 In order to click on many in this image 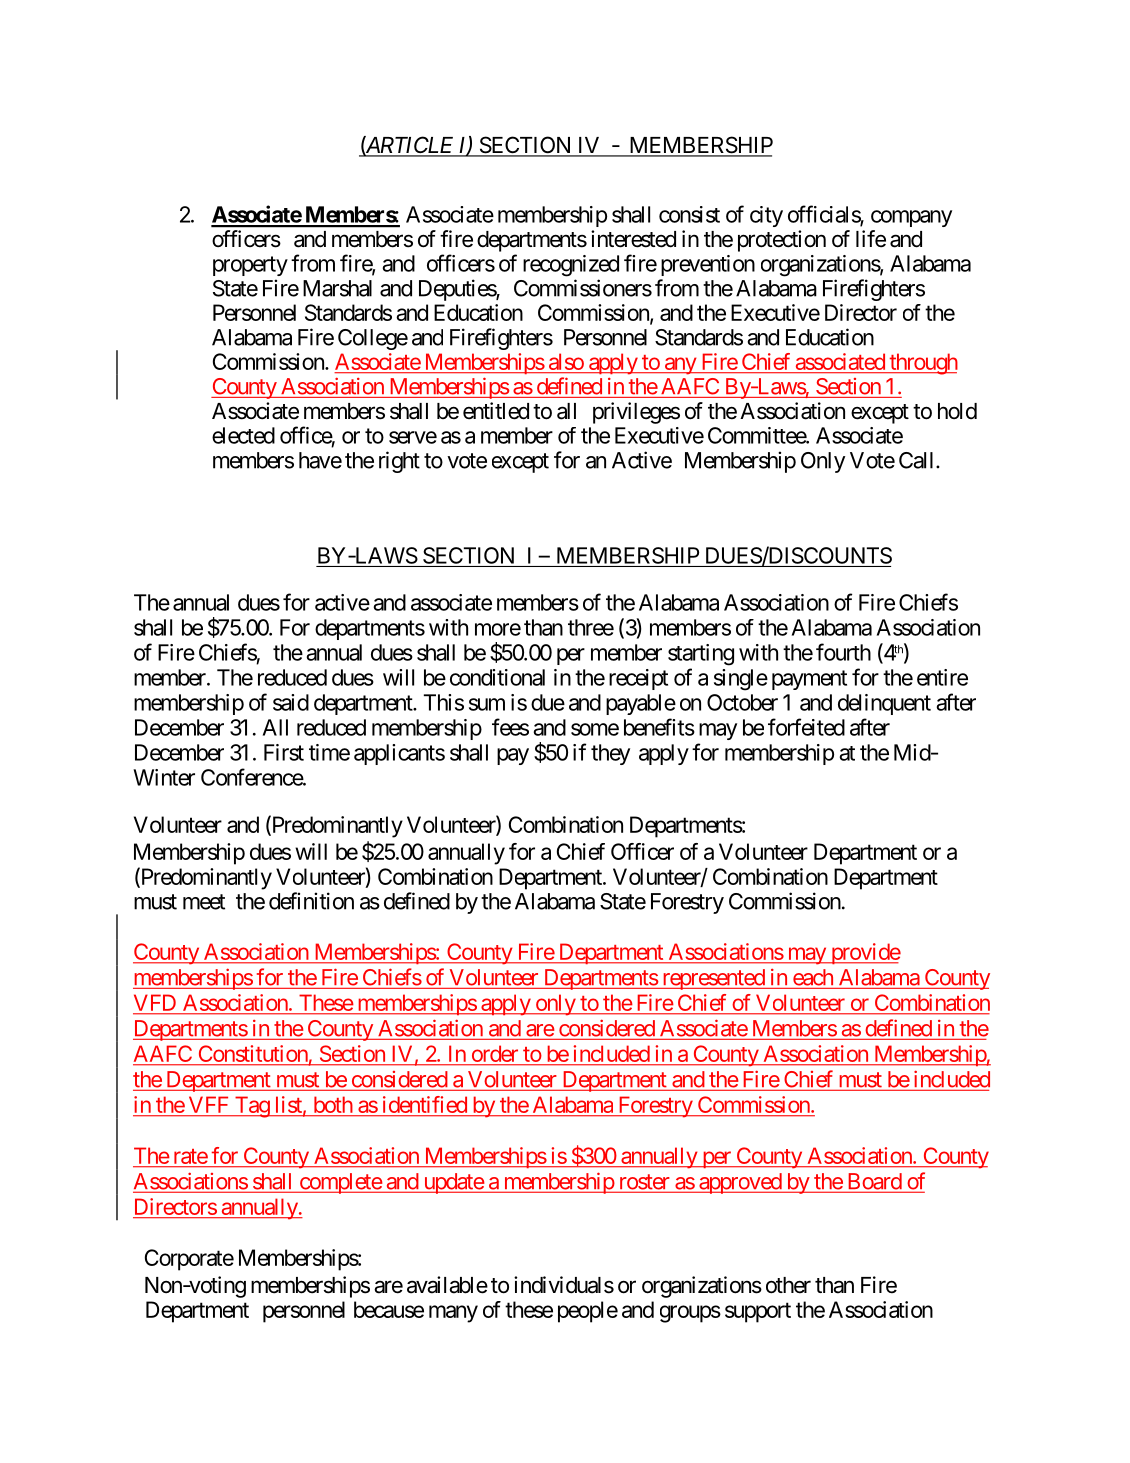, I will do `click(453, 1314)`.
